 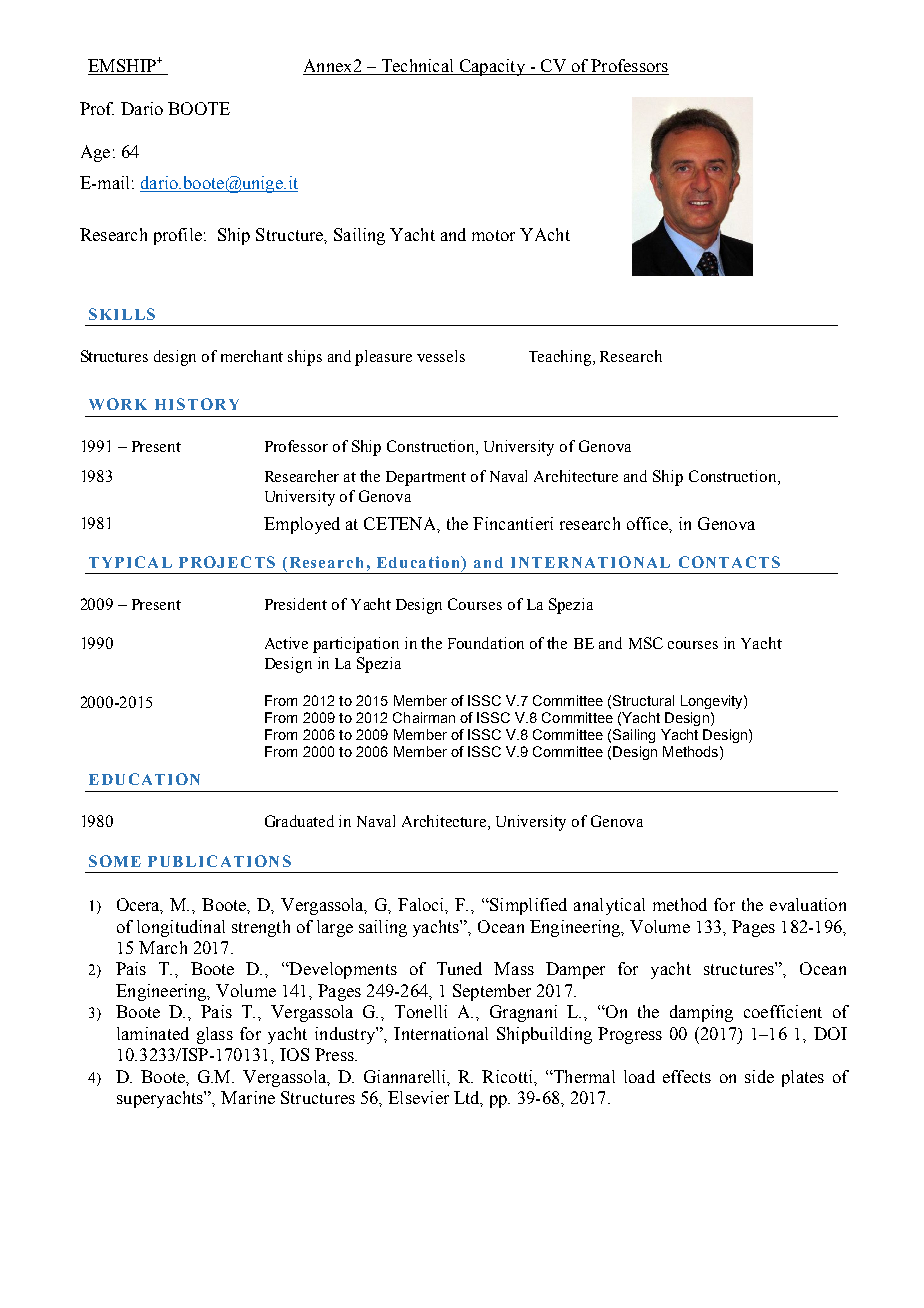 What do you see at coordinates (418, 1097) in the page?
I see `Elsevier` at bounding box center [418, 1097].
